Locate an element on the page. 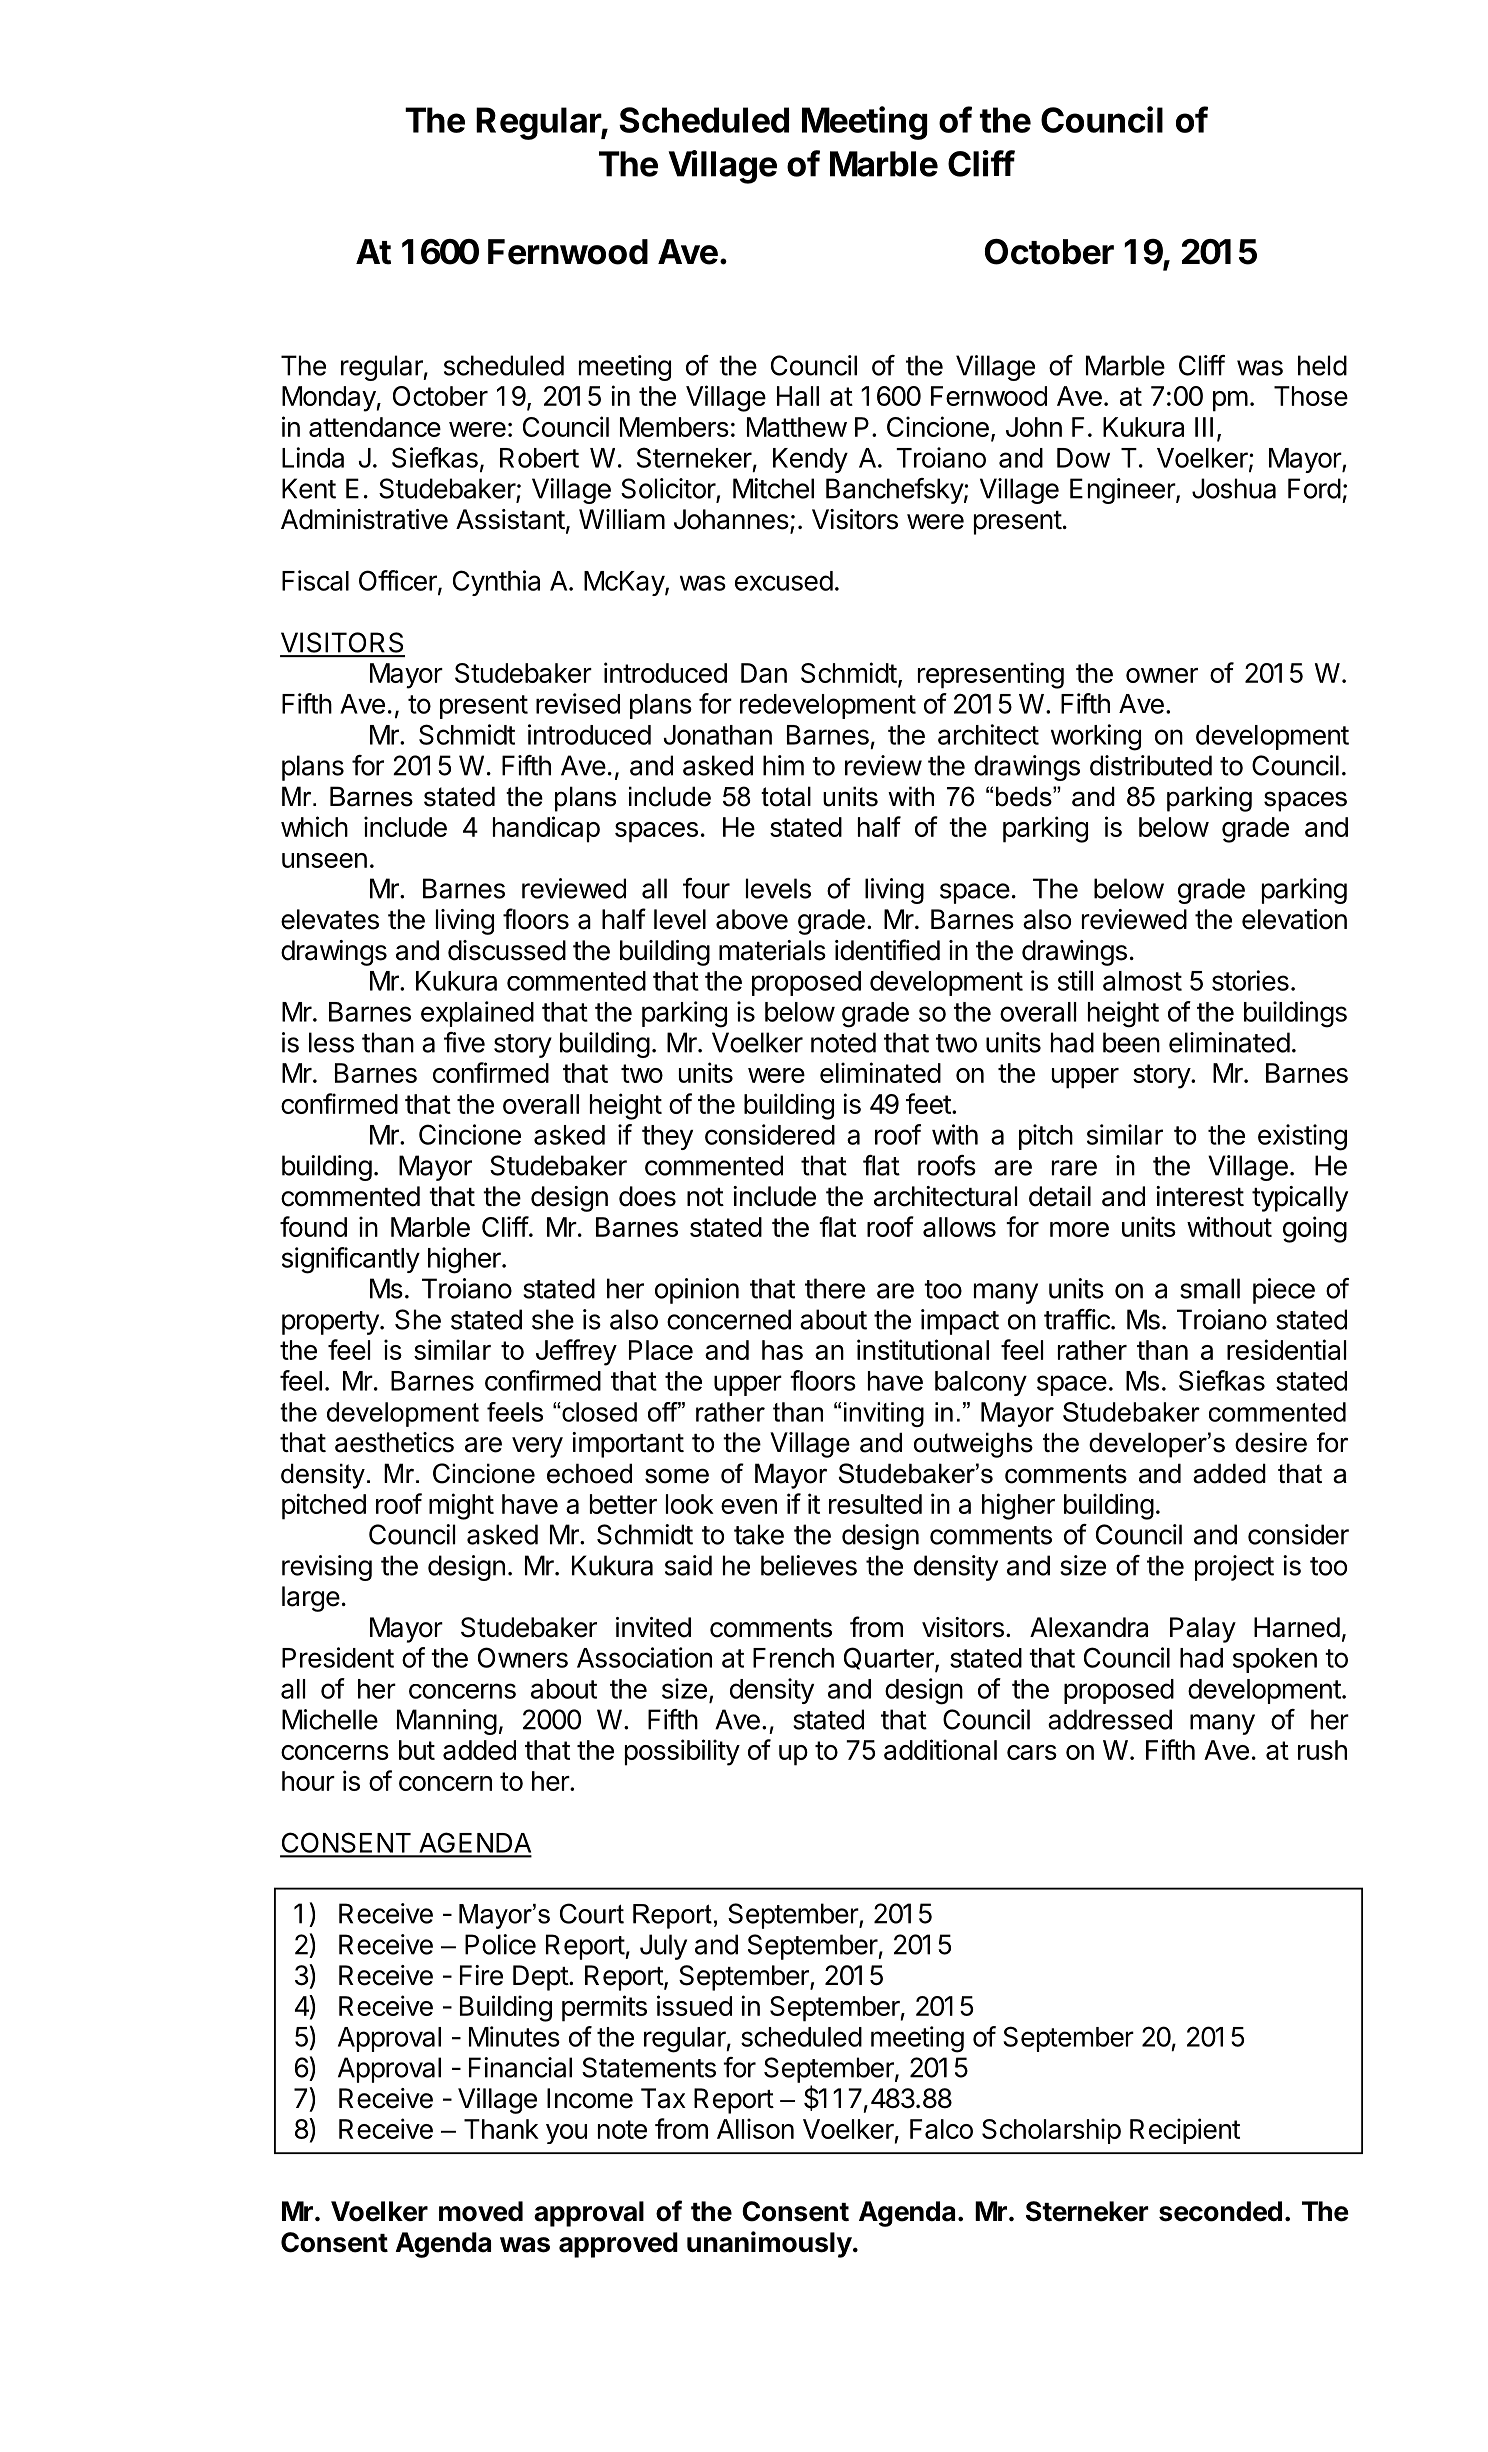 Image resolution: width=1488 pixels, height=2452 pixels. III is located at coordinates (1204, 427).
